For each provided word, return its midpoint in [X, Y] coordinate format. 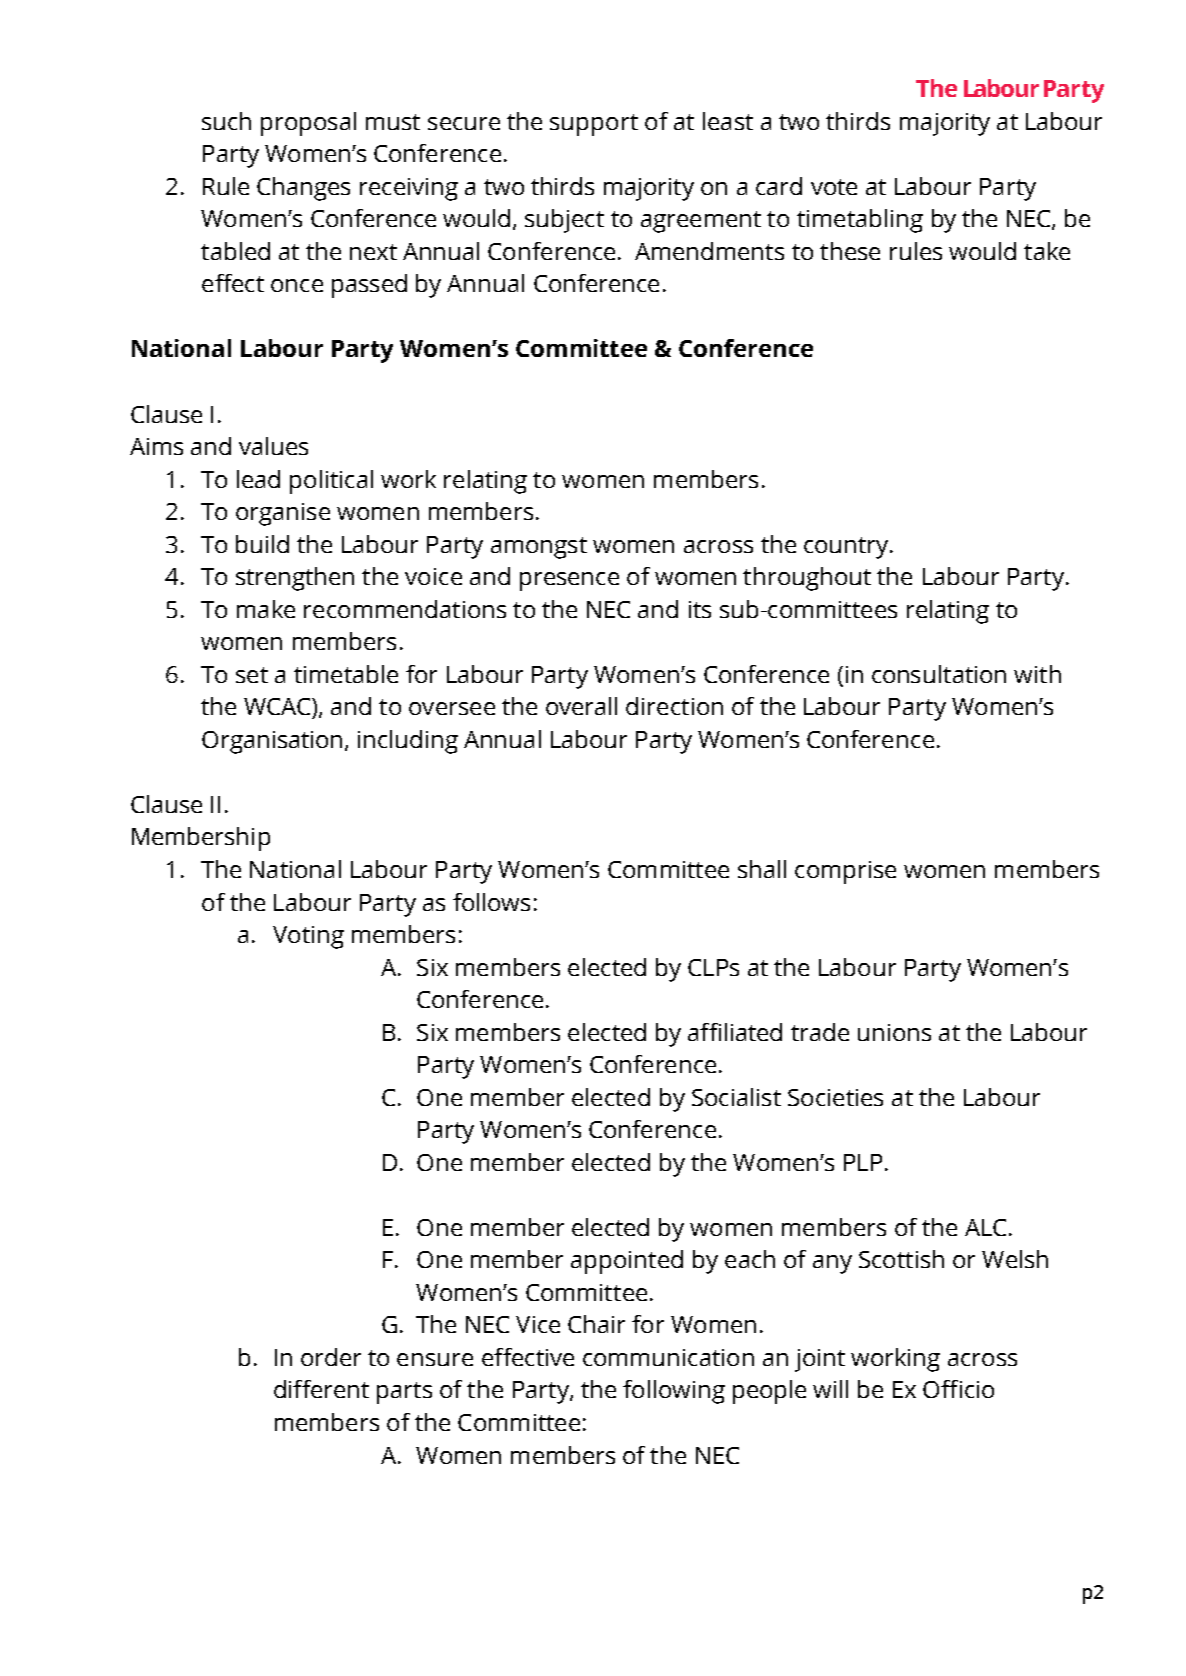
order [331, 1357]
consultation [939, 674]
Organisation [272, 742]
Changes [303, 189]
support [594, 125]
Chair [596, 1324]
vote [834, 187]
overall [581, 706]
